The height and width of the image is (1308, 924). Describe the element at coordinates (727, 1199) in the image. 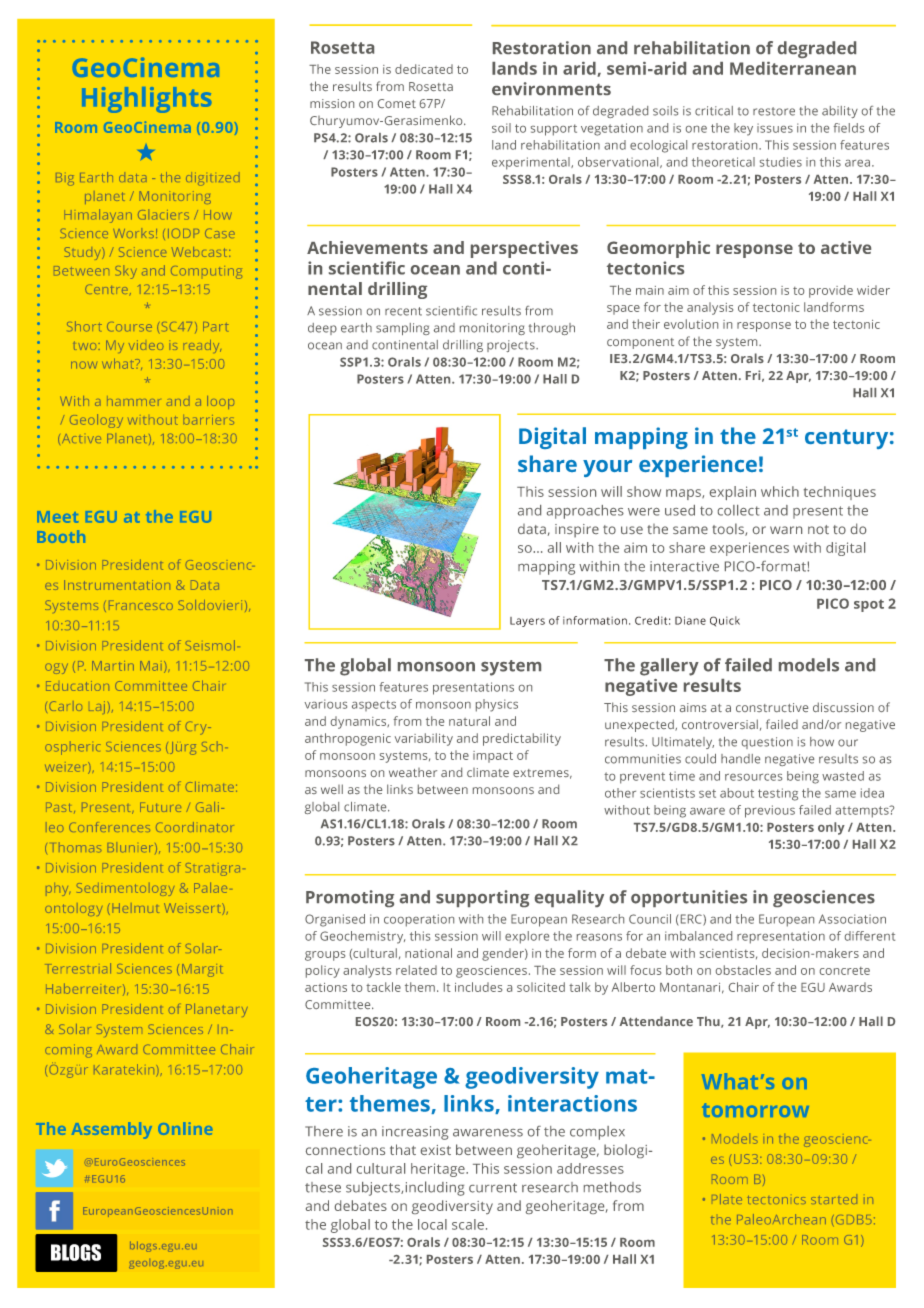

I see `Plate` at that location.
